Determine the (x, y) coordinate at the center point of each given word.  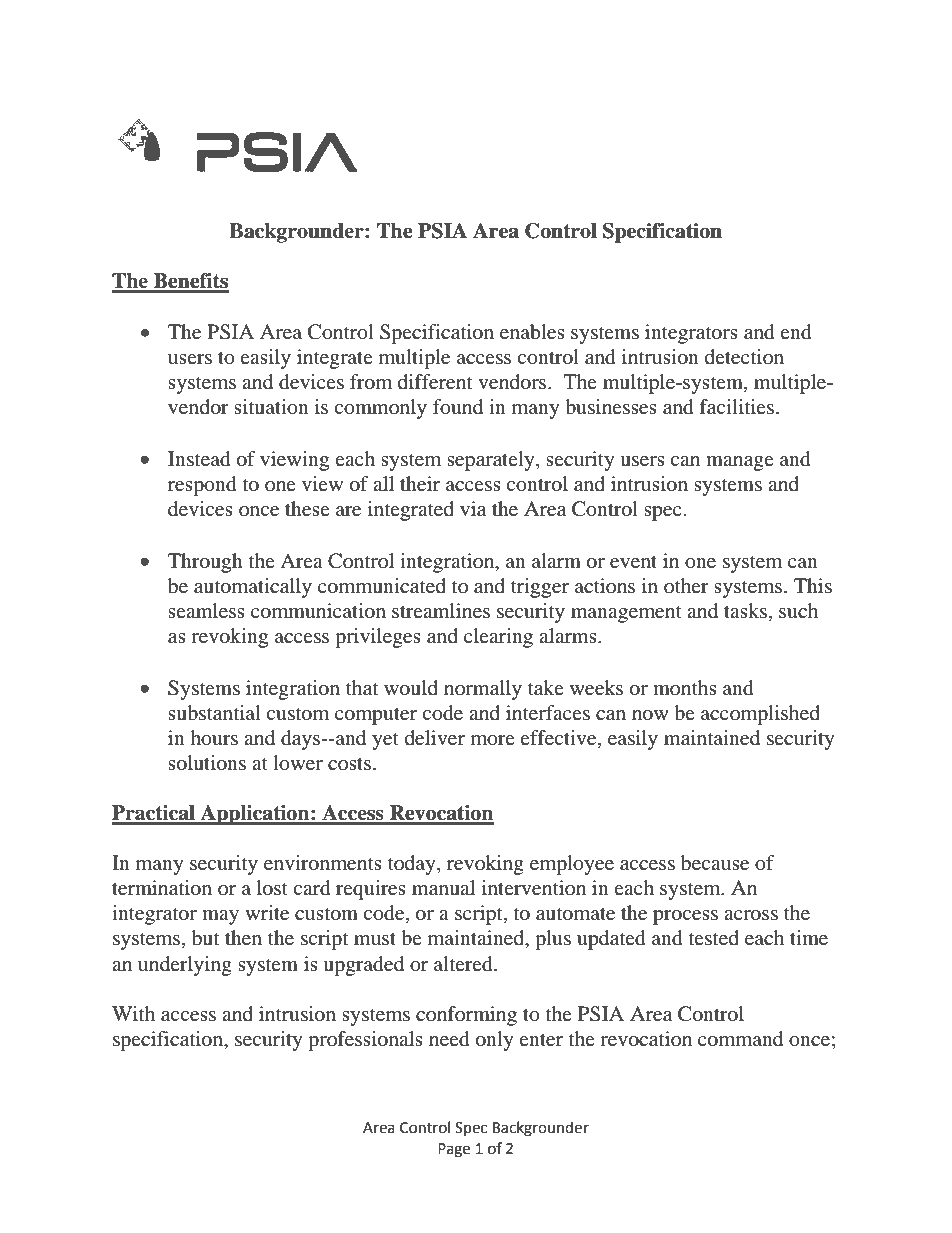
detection (744, 356)
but (205, 938)
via (473, 508)
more (493, 740)
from (371, 382)
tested (714, 937)
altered (464, 964)
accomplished (760, 715)
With (133, 1013)
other (686, 585)
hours (214, 738)
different (435, 381)
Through (205, 563)
